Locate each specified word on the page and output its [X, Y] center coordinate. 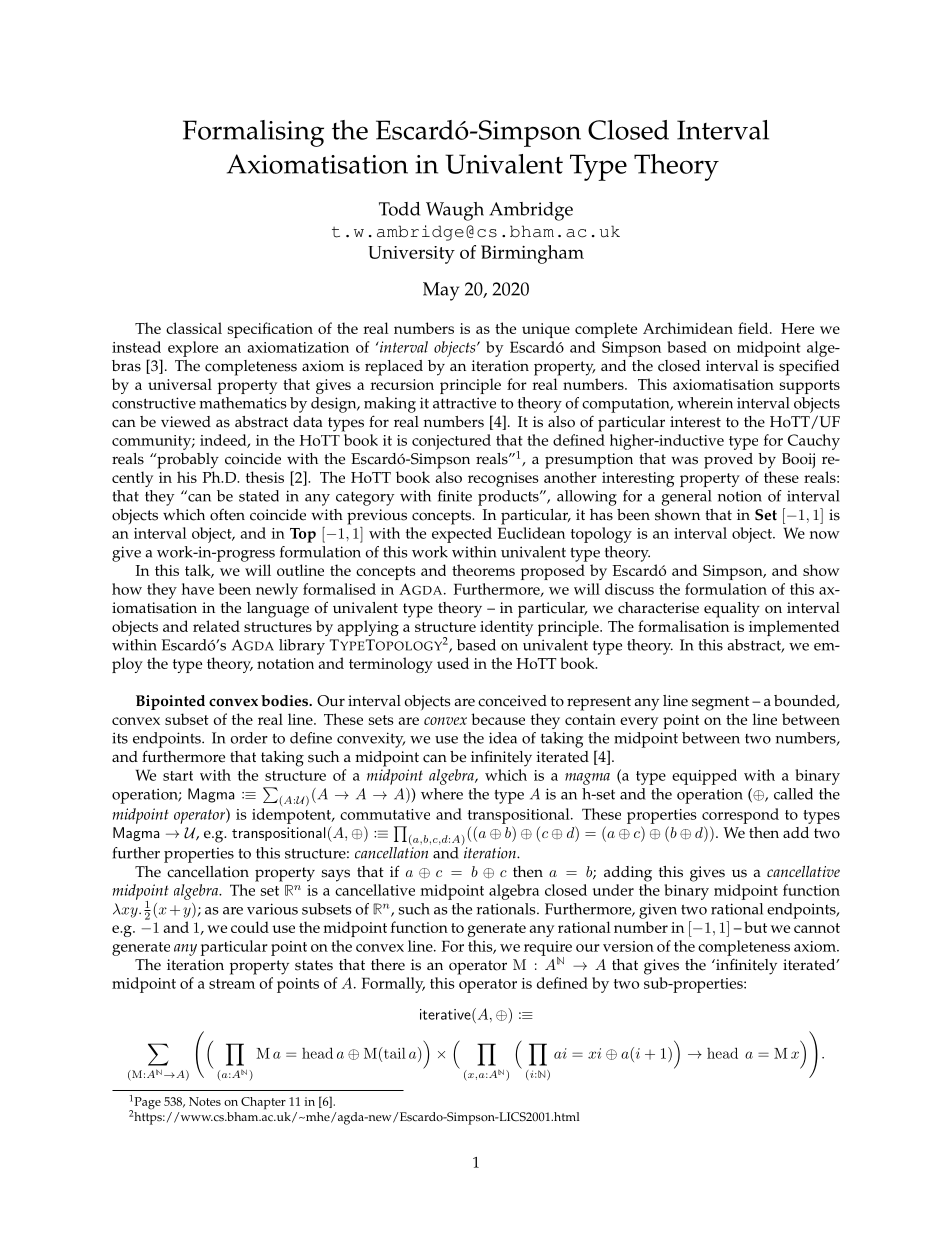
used [453, 663]
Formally [393, 985]
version [628, 946]
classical [194, 328]
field [754, 328]
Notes [205, 1101]
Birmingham [532, 254]
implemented [794, 628]
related [216, 626]
